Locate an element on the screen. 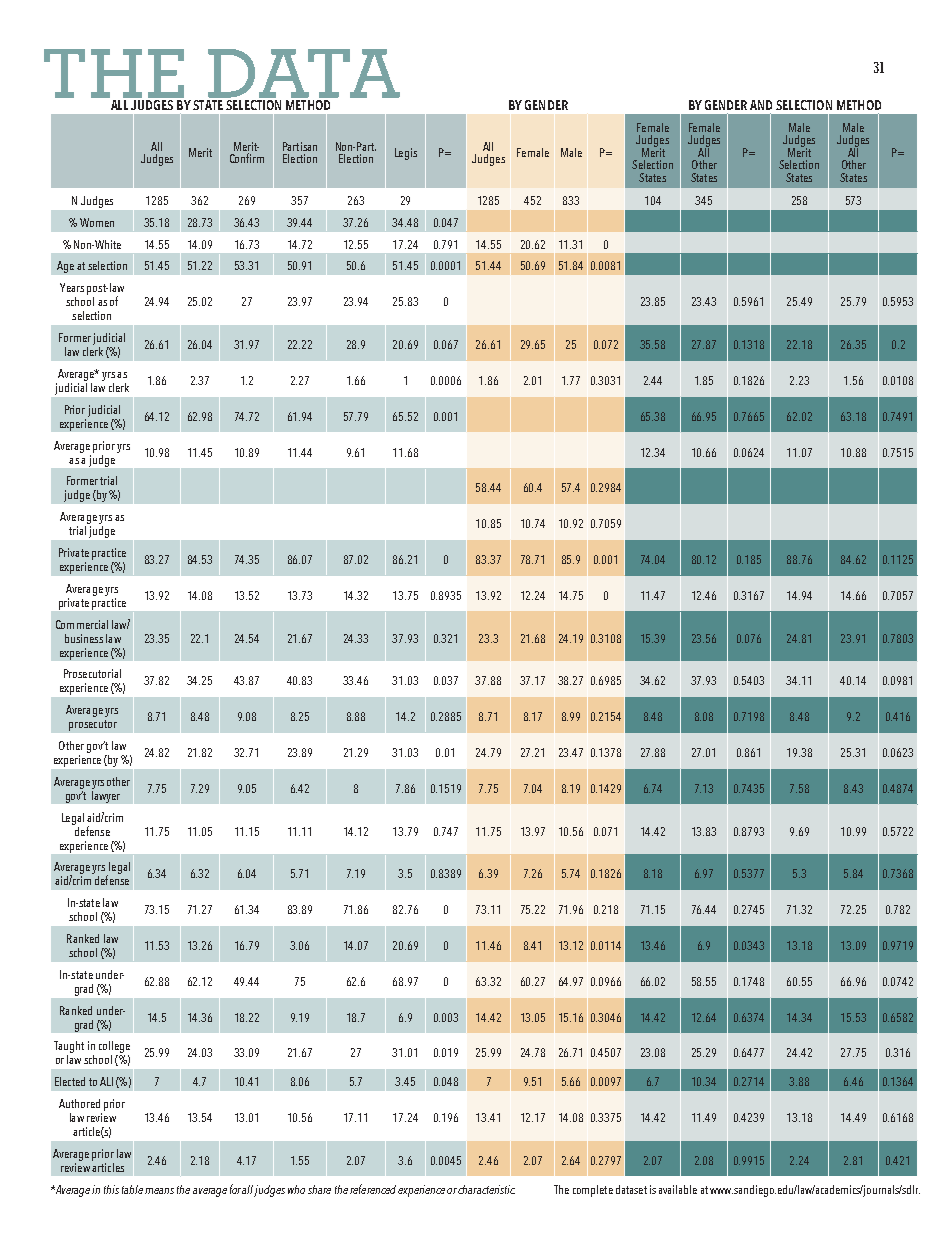 The height and width of the screenshot is (1233, 952). complete is located at coordinates (593, 1191).
